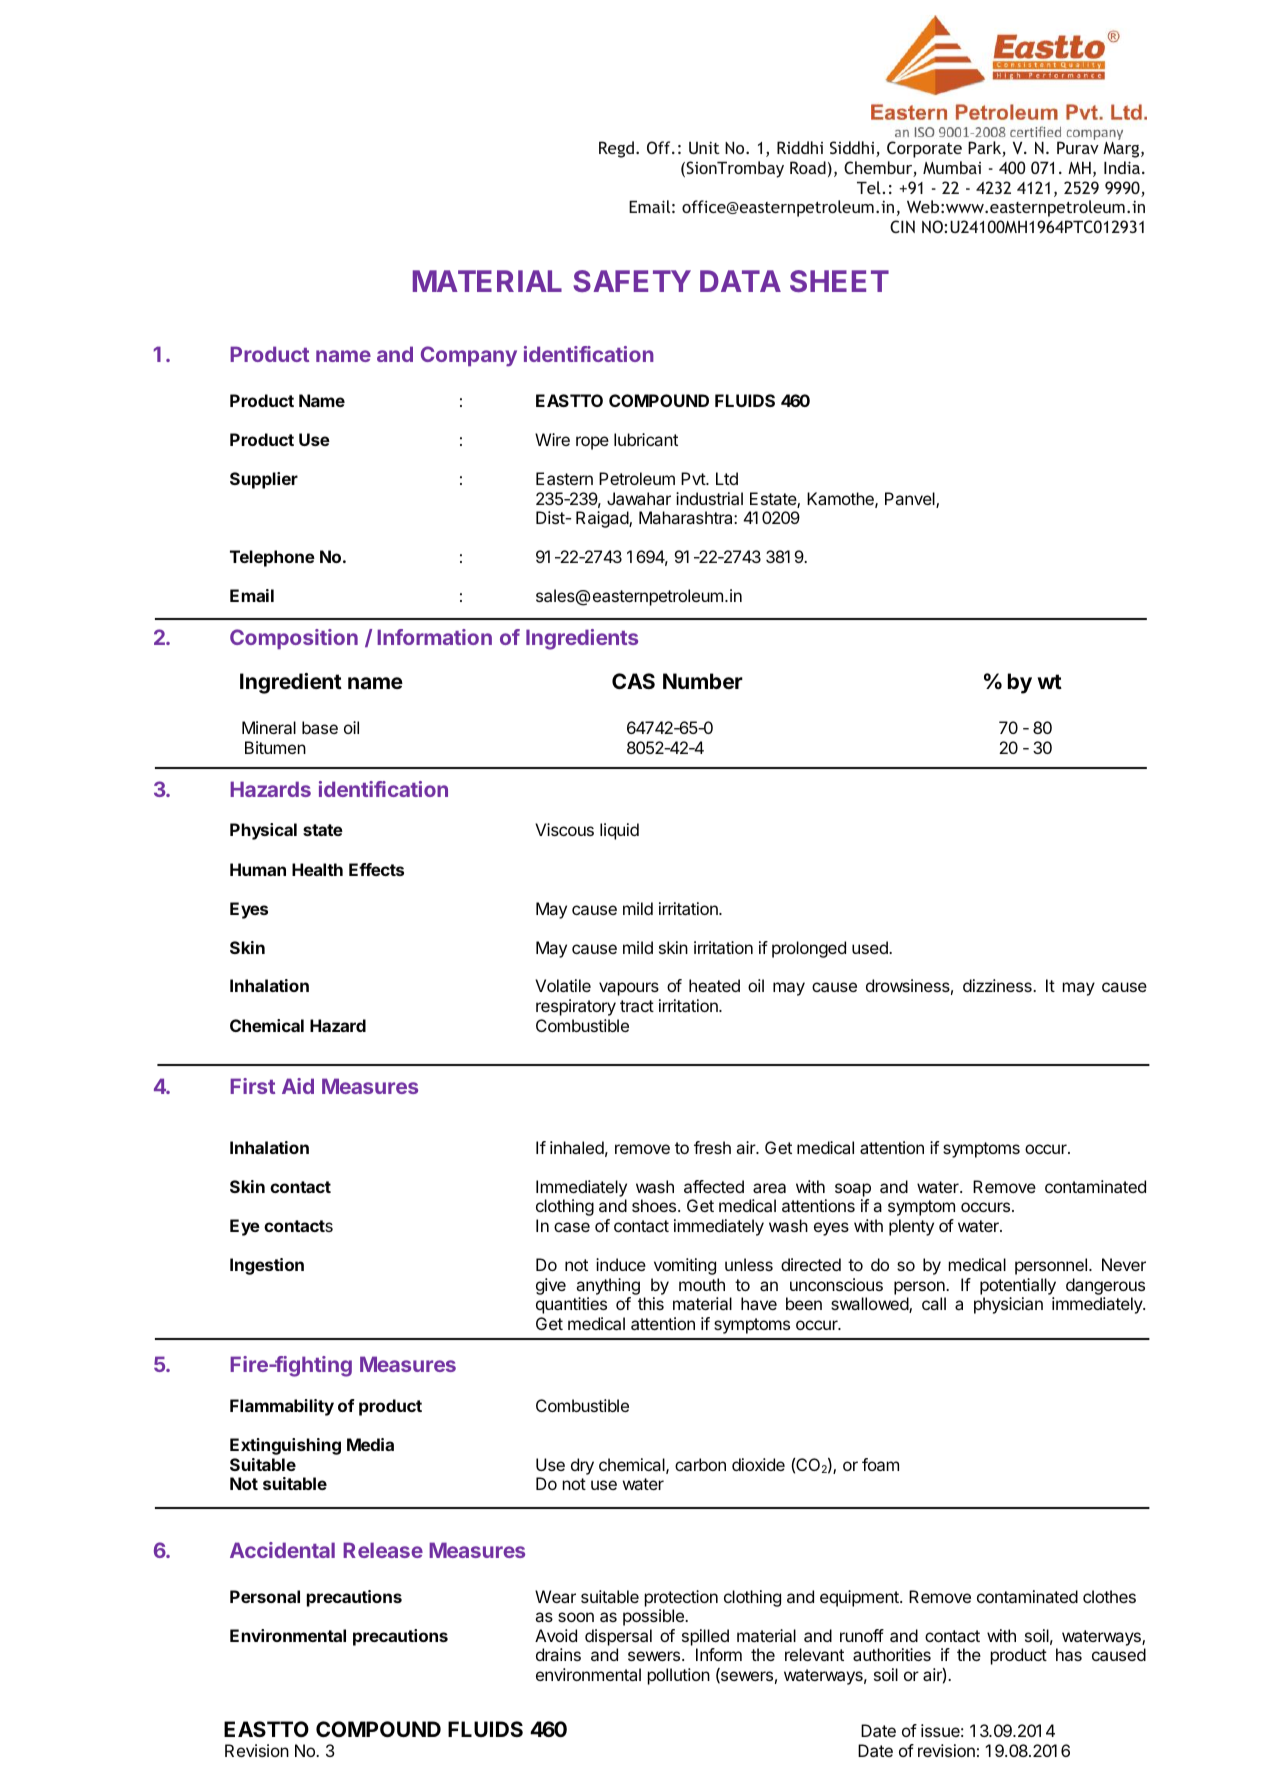 The image size is (1264, 1786). I want to click on Mumbai, so click(952, 167).
